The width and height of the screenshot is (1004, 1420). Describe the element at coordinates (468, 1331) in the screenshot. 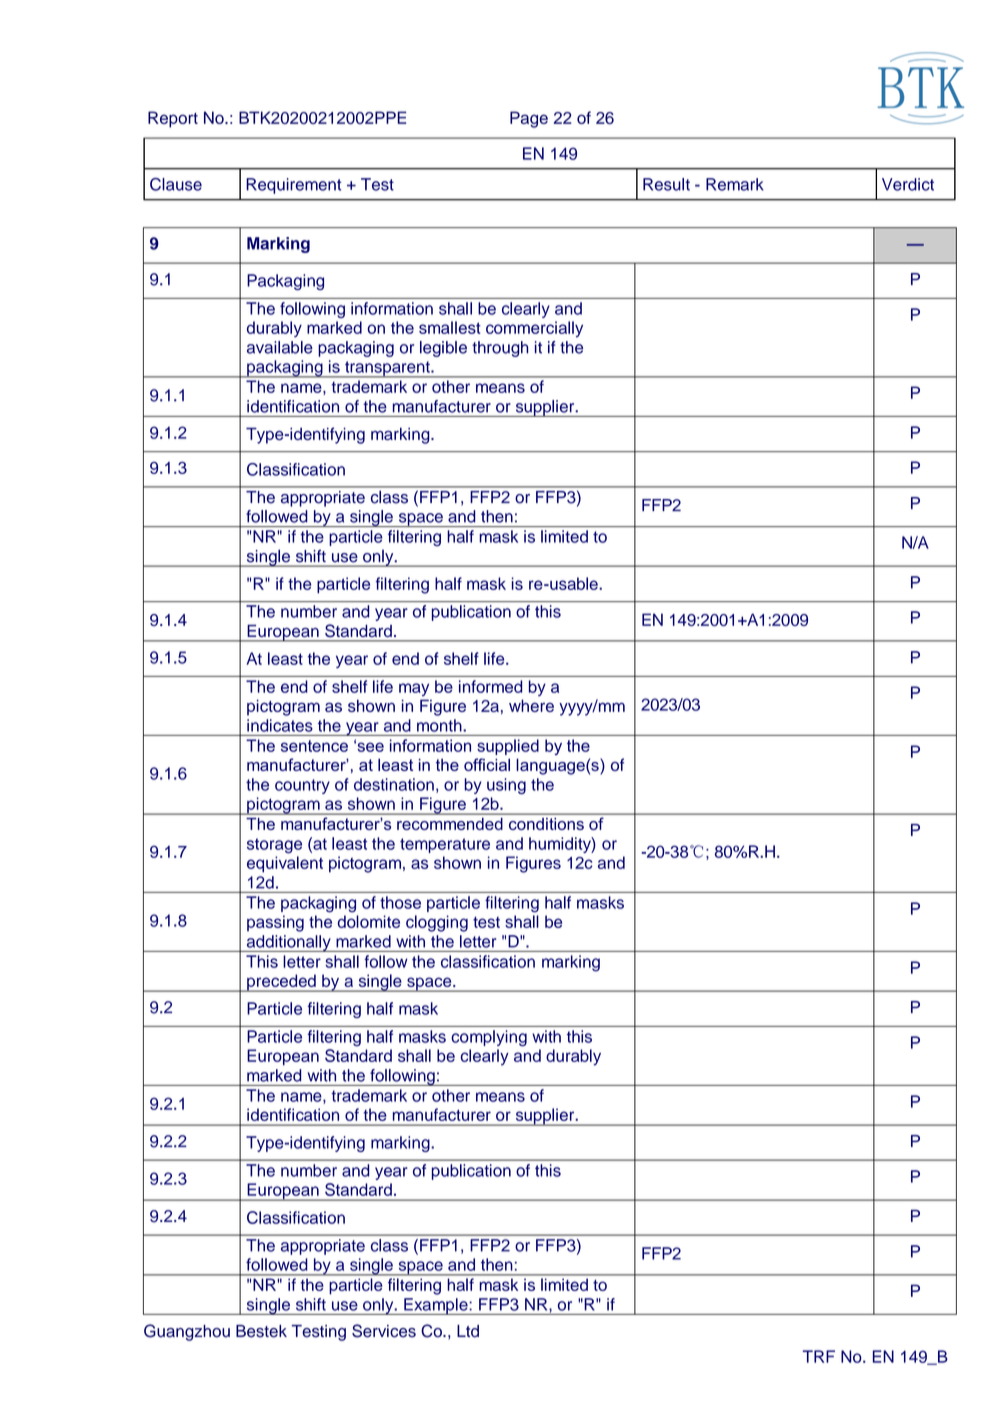

I see `Ltd` at that location.
